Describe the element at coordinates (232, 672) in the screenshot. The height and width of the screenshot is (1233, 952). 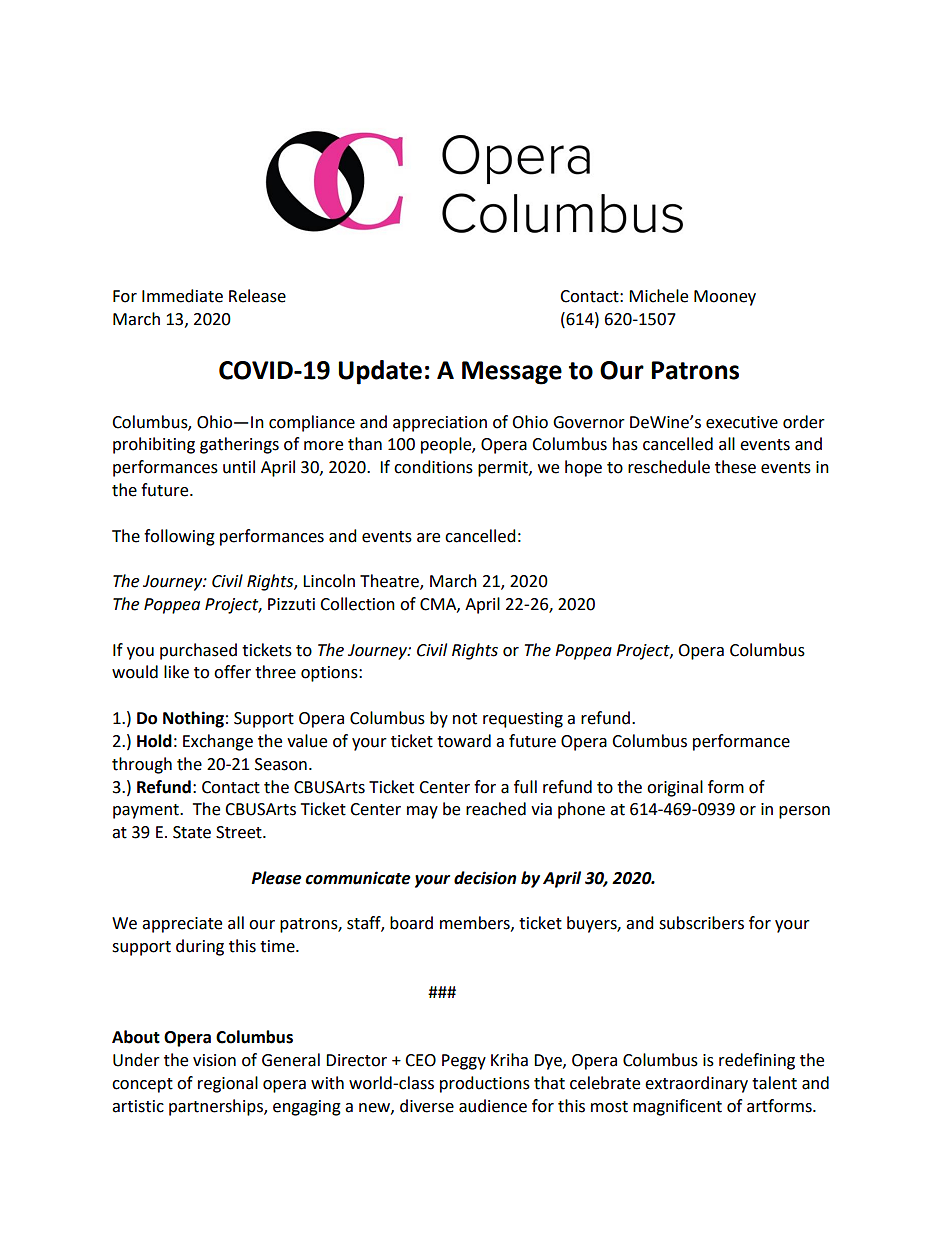
I see `offer` at that location.
